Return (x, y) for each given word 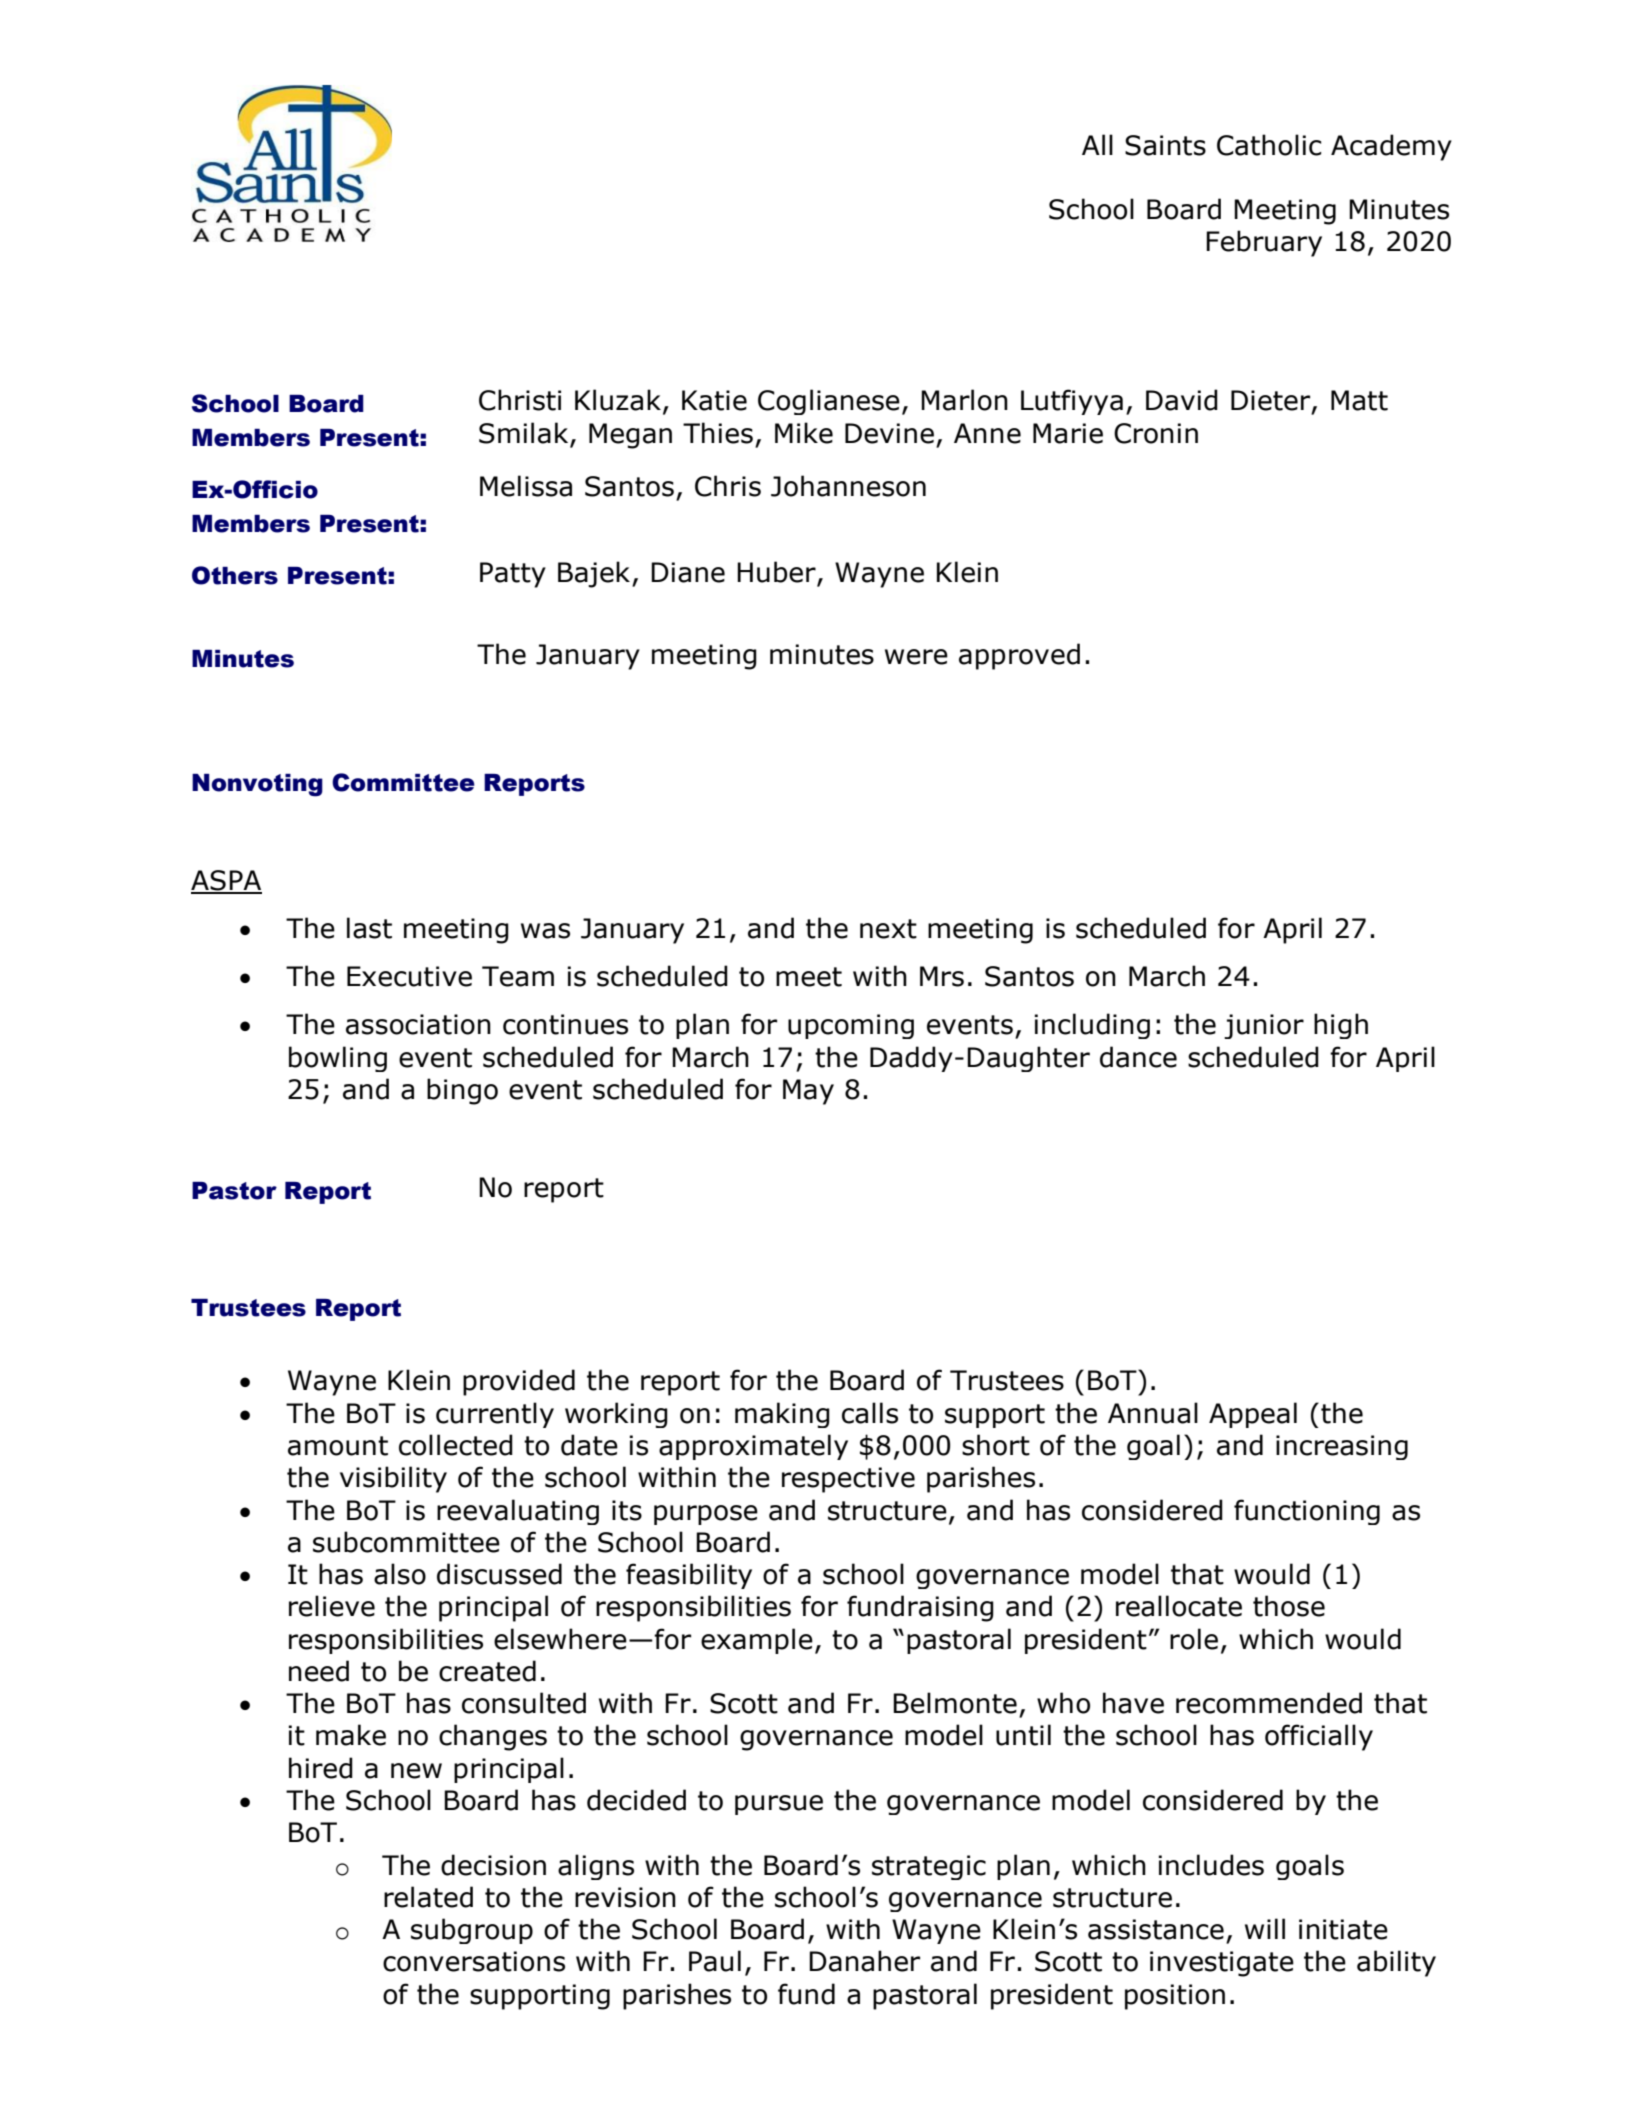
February (1264, 243)
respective (848, 1480)
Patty (513, 575)
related (428, 1897)
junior (1264, 1026)
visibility (393, 1479)
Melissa (526, 486)
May (808, 1092)
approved (1019, 656)
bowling (338, 1059)
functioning (1307, 1512)
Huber (777, 573)
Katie (714, 400)
